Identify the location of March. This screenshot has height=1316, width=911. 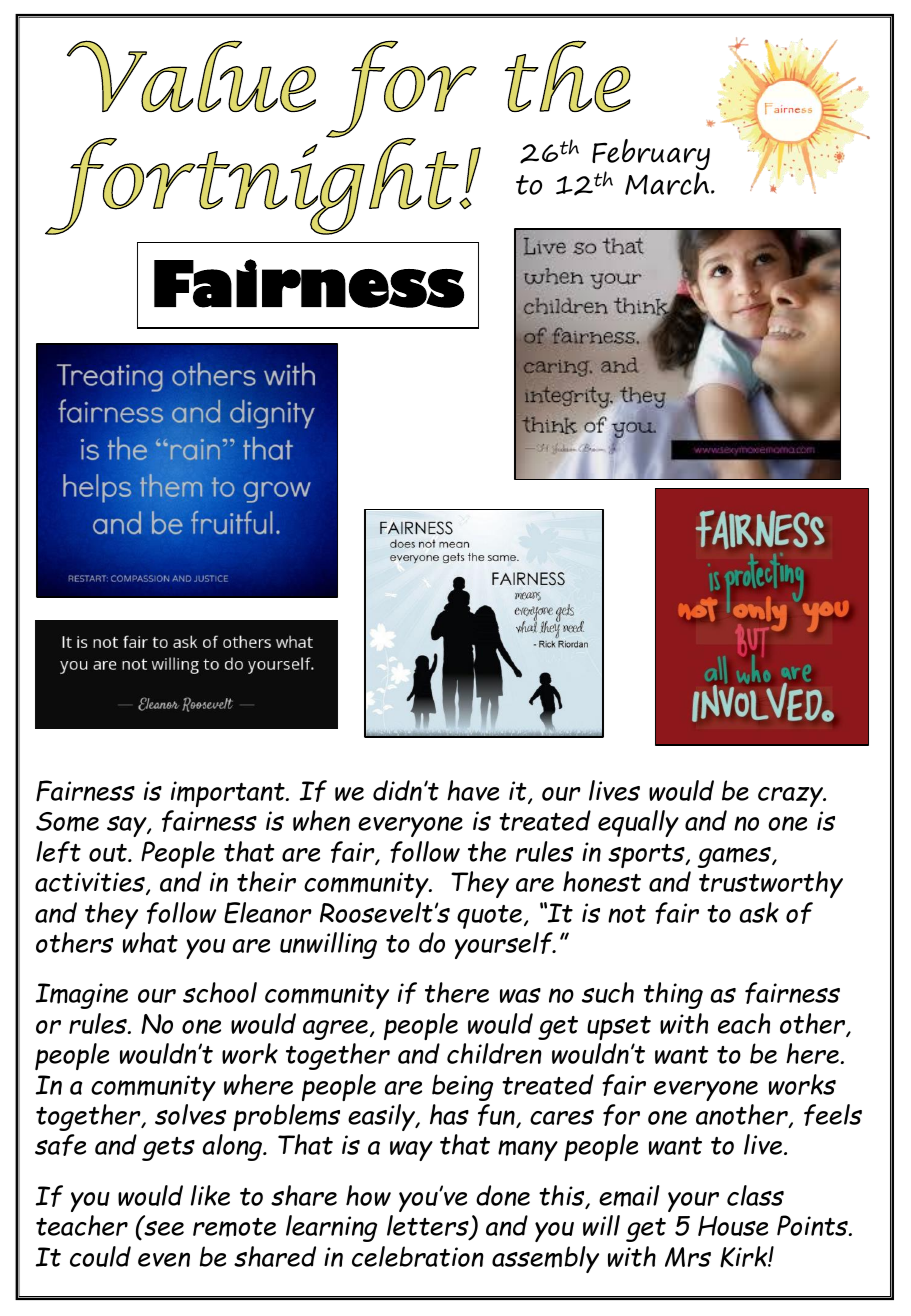
(668, 183).
